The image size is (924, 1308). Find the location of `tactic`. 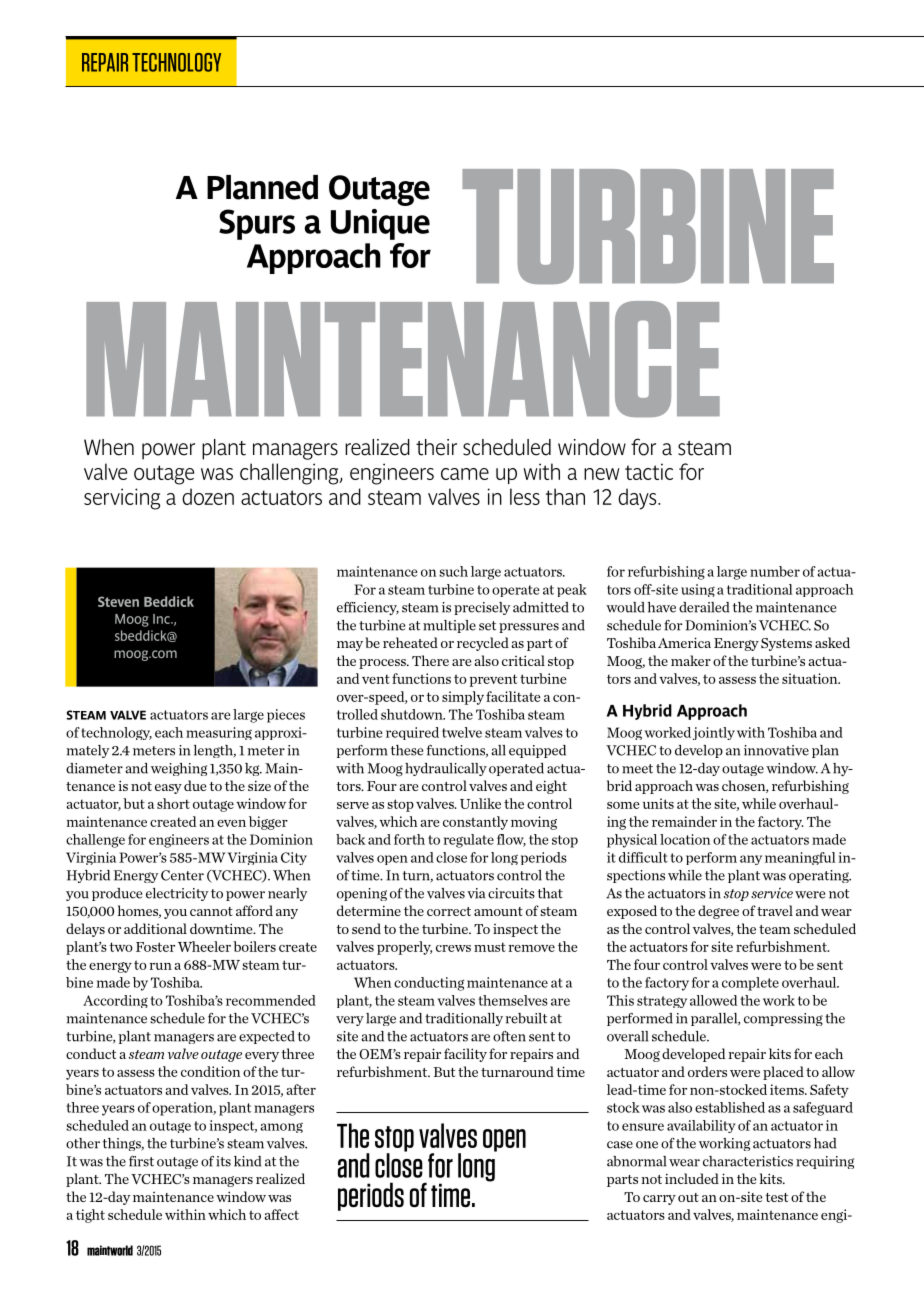

tactic is located at coordinates (649, 471).
